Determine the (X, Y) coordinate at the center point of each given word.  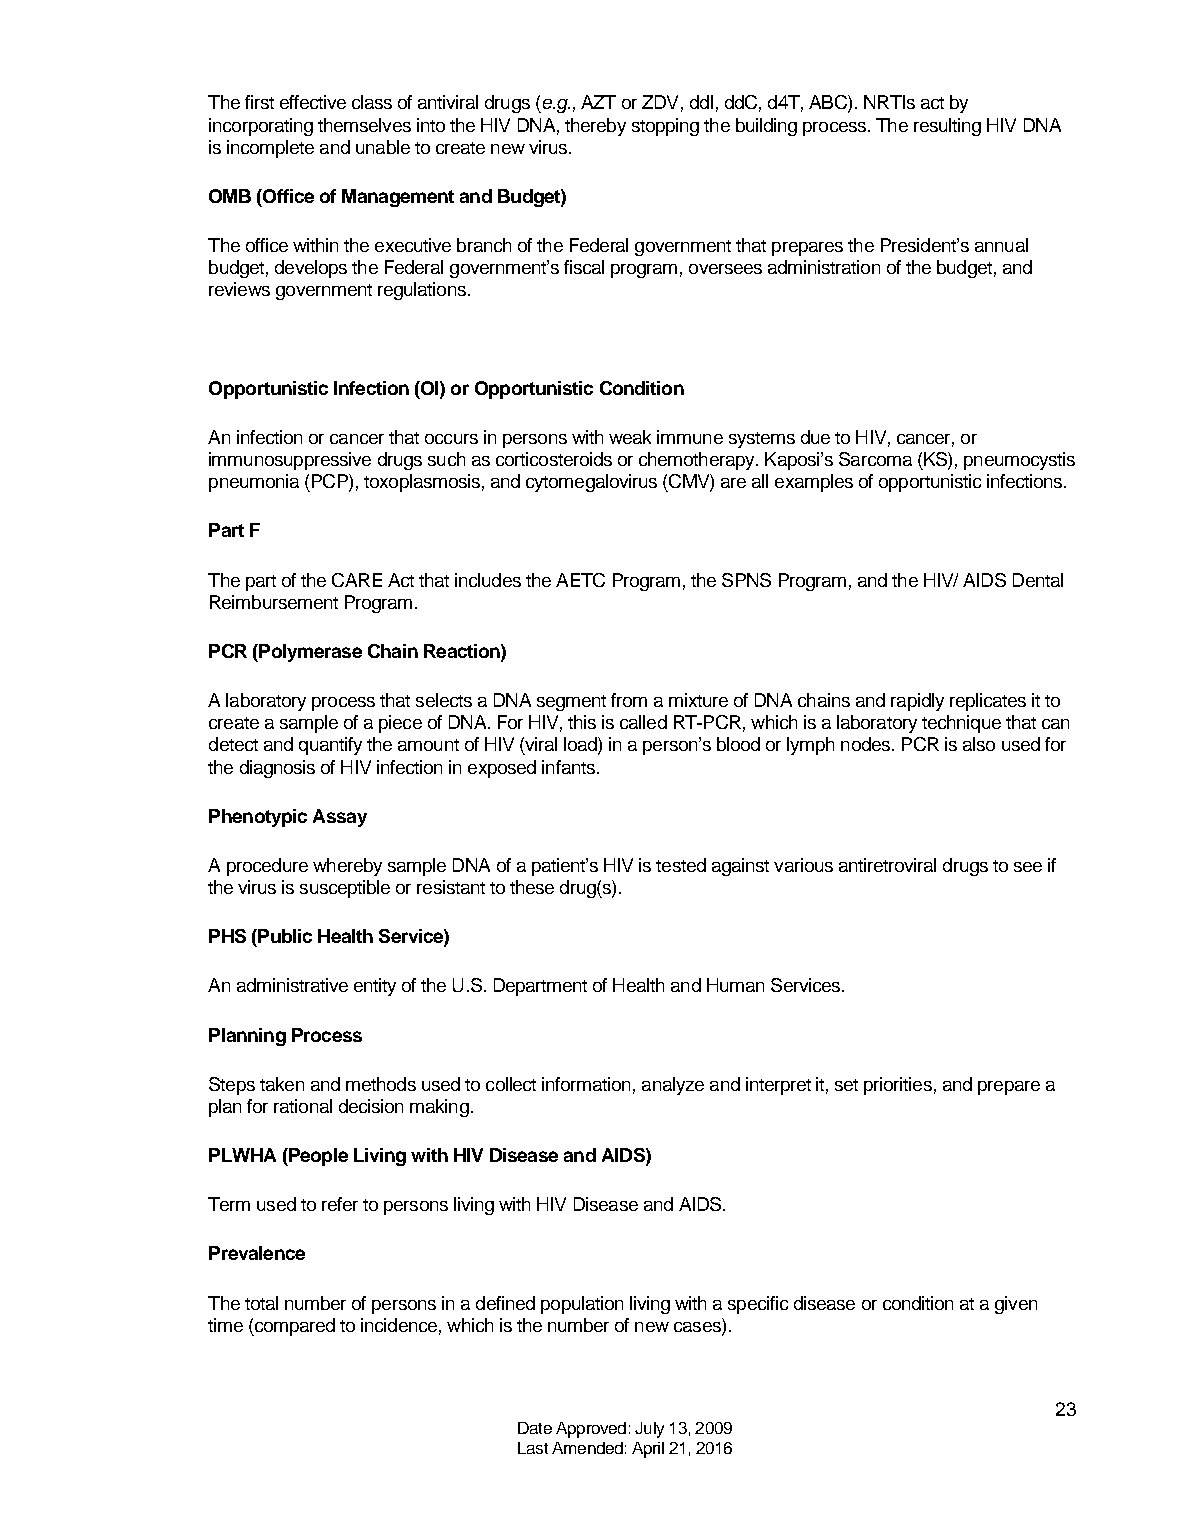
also (979, 744)
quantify (330, 746)
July (649, 1430)
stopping (665, 127)
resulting (947, 127)
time (225, 1325)
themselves (364, 125)
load (581, 745)
